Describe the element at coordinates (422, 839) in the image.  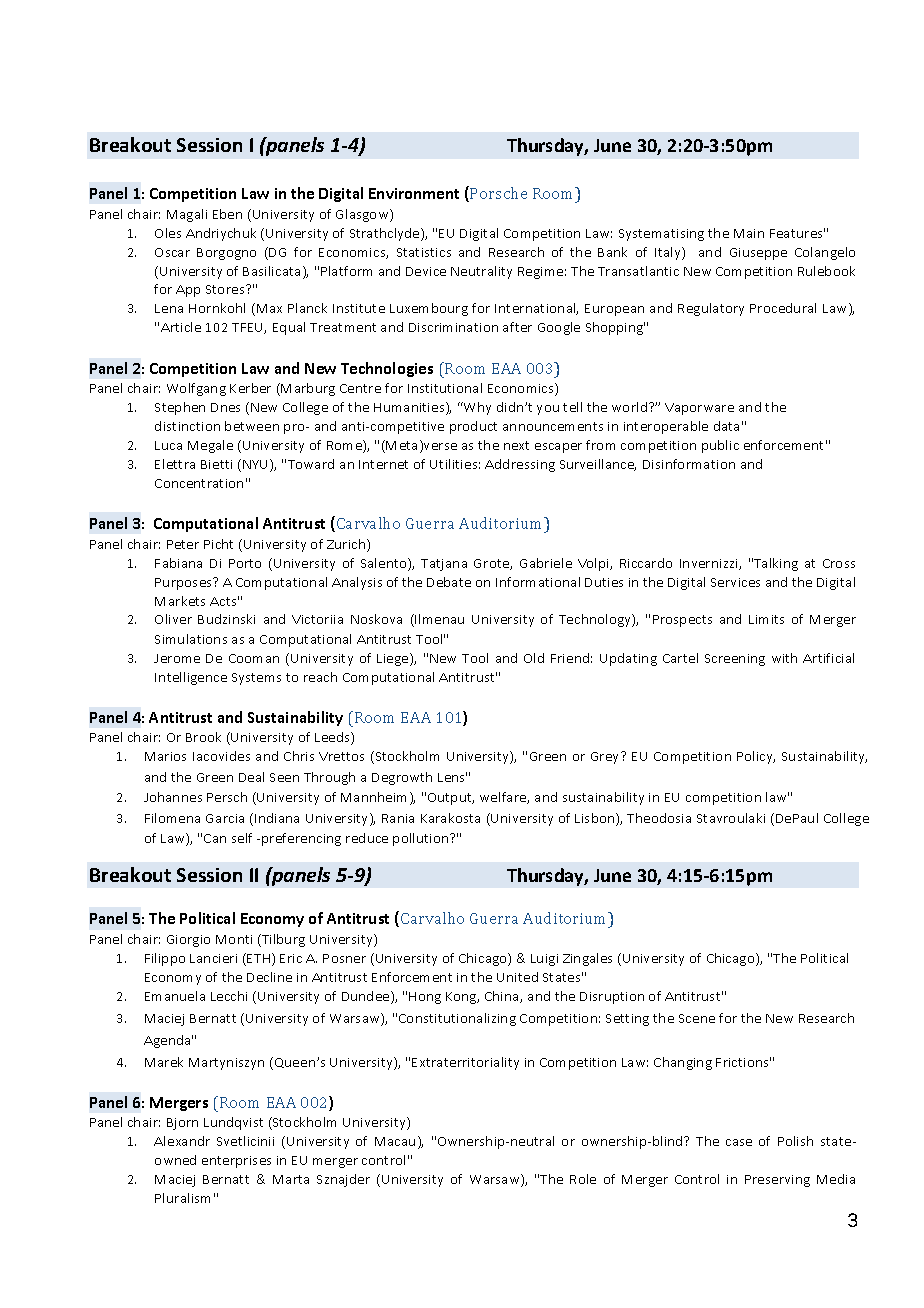
I see `pollution` at that location.
